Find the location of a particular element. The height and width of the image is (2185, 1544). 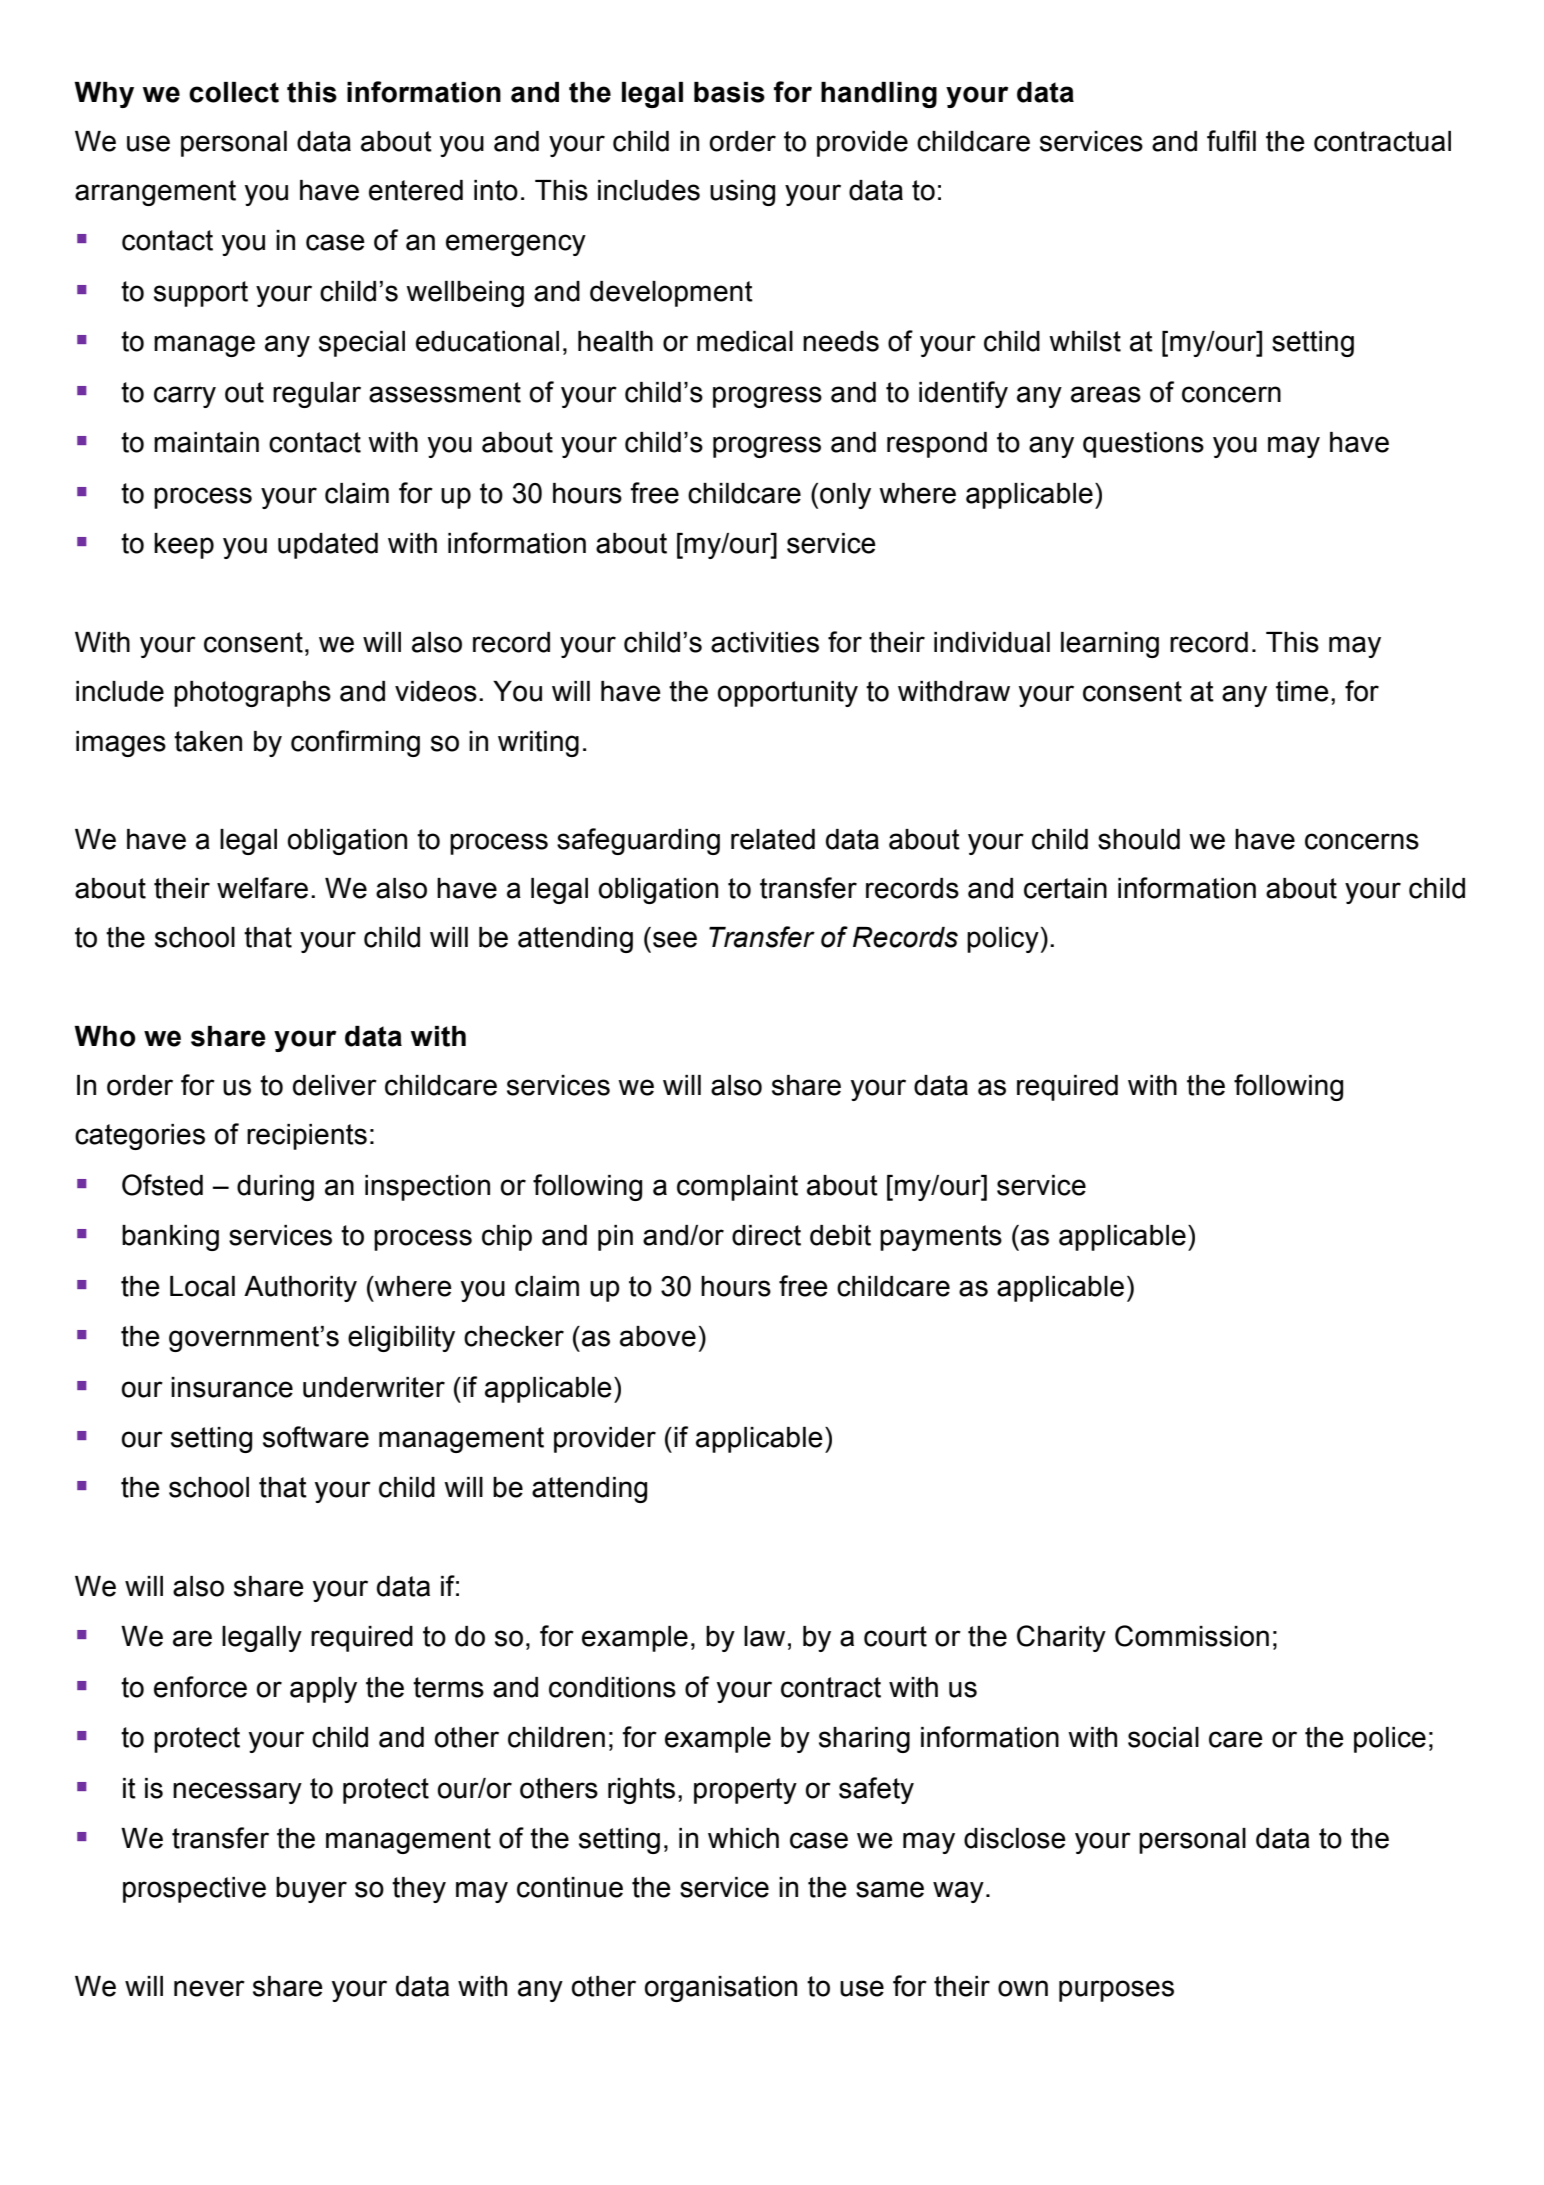

payments is located at coordinates (941, 1238).
